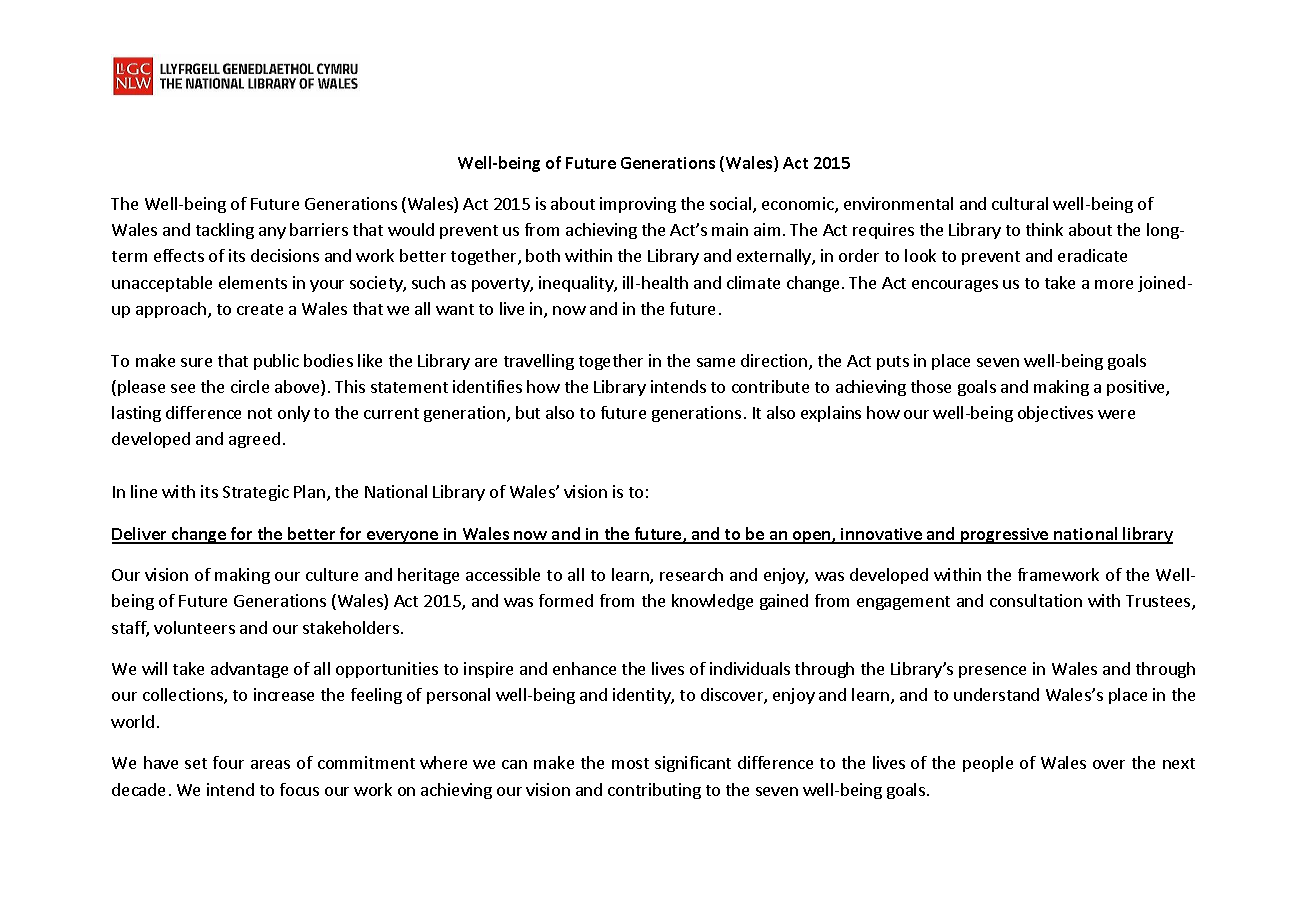  Describe the element at coordinates (770, 386) in the image. I see `contribute` at that location.
